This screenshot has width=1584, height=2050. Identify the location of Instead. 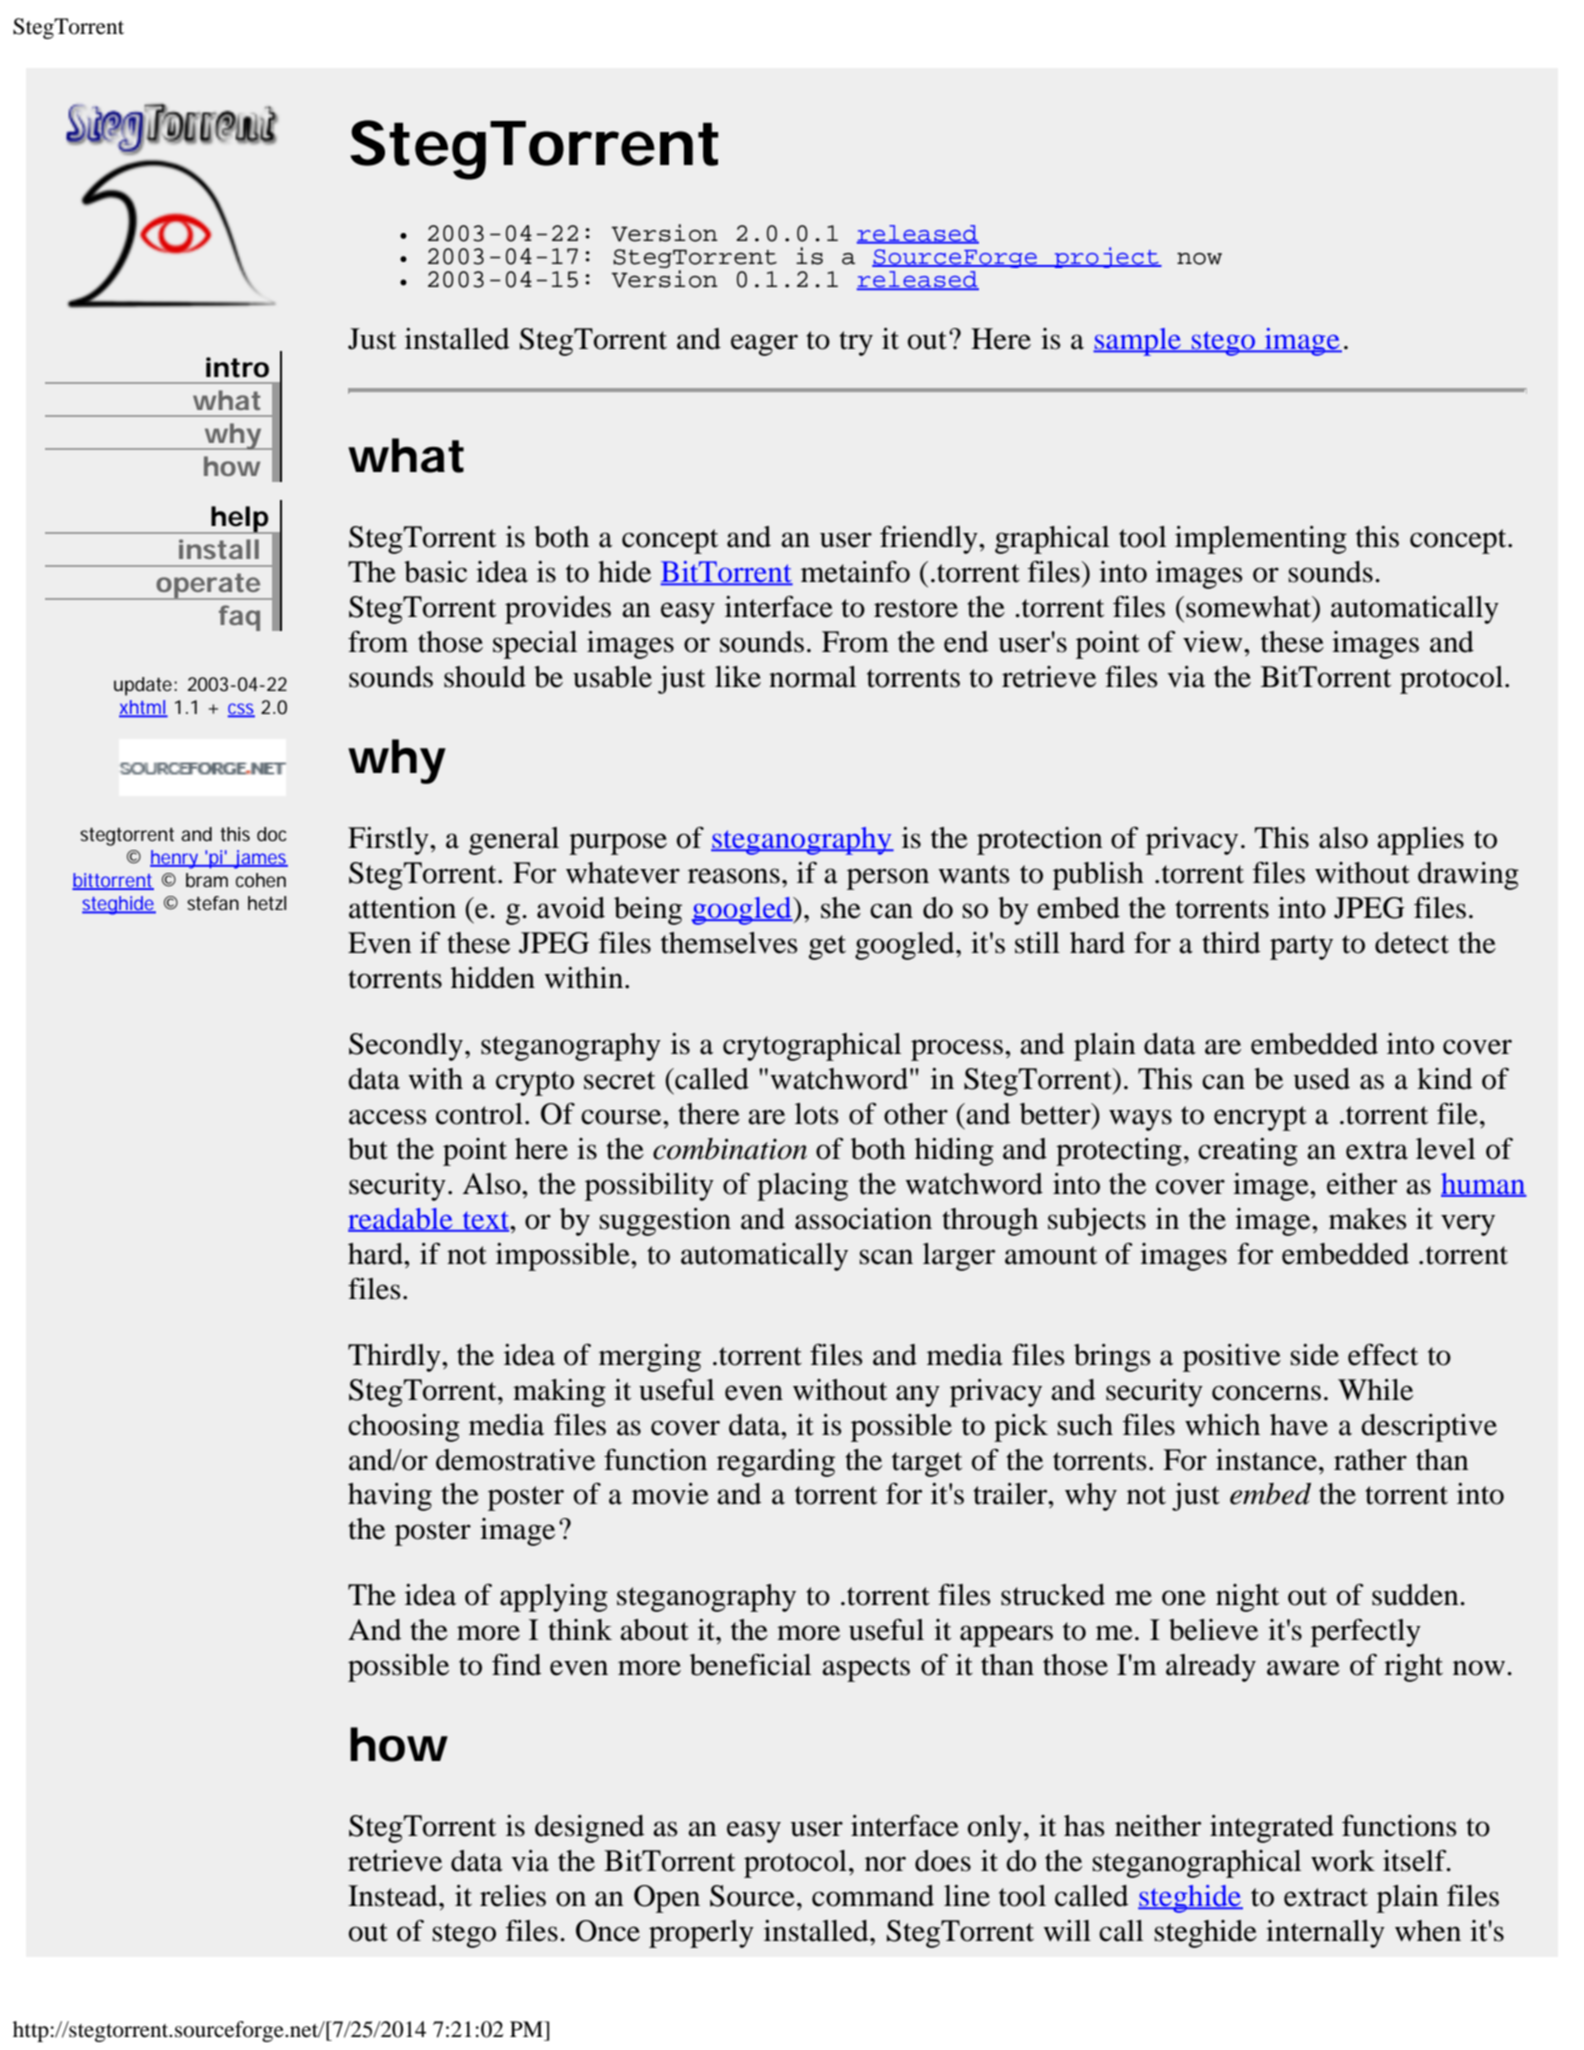
(394, 1896).
